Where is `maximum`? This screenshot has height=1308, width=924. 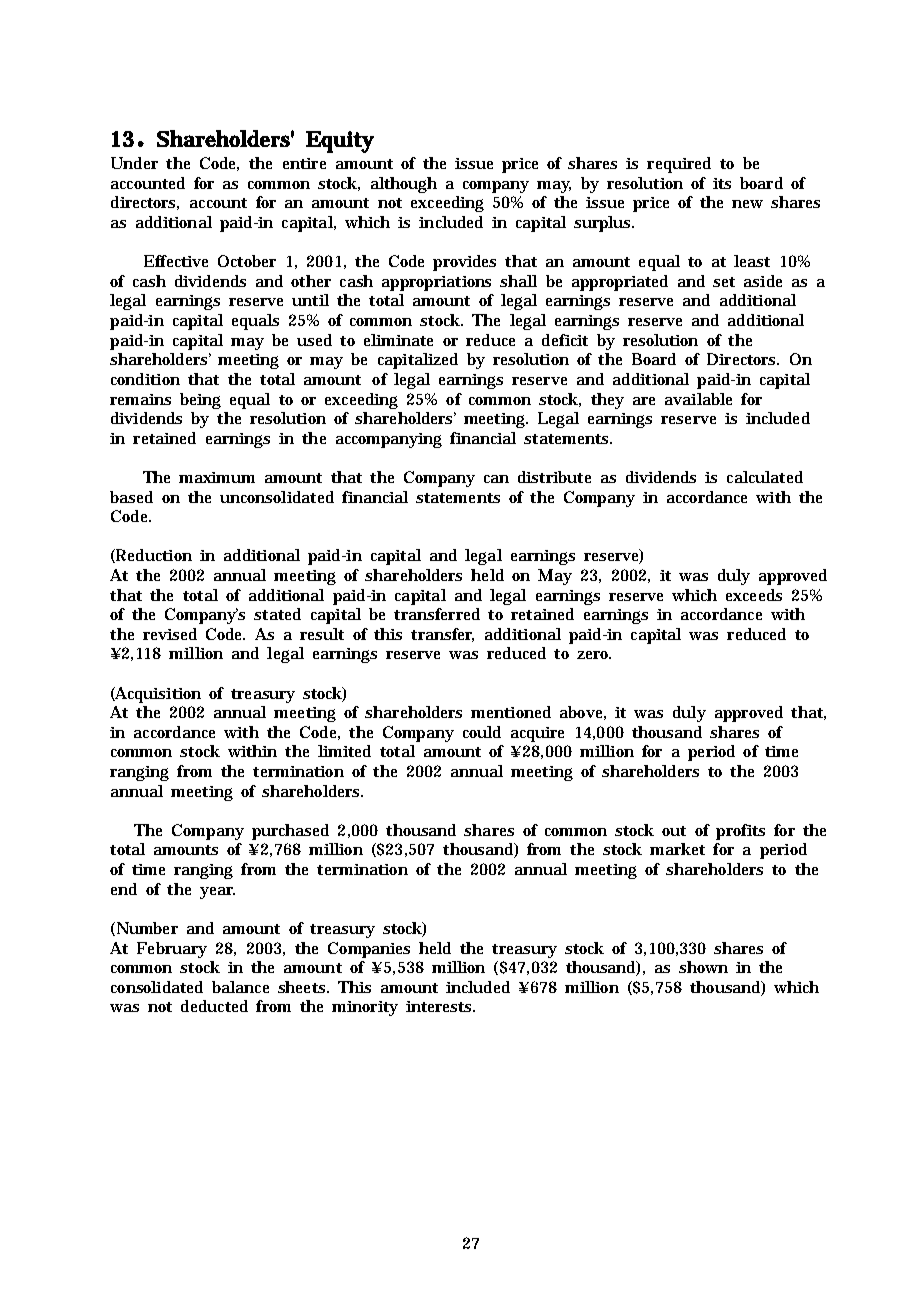
maximum is located at coordinates (217, 477).
